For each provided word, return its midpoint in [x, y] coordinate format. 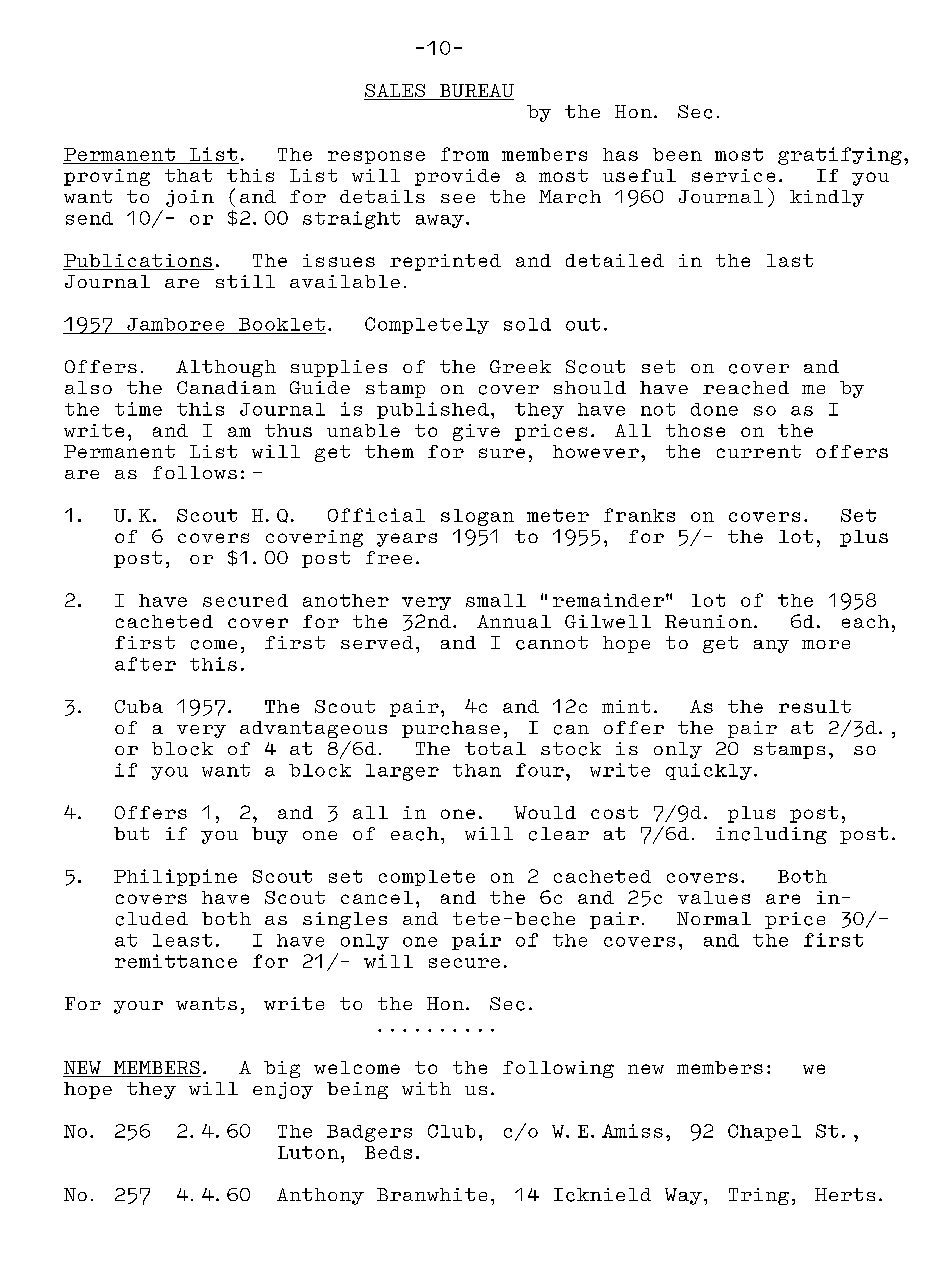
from [465, 154]
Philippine [175, 877]
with [426, 1088]
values [714, 897]
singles [345, 920]
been [677, 154]
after [145, 664]
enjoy [283, 1090]
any [771, 646]
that [188, 175]
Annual [514, 621]
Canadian [226, 387]
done [714, 409]
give [476, 432]
